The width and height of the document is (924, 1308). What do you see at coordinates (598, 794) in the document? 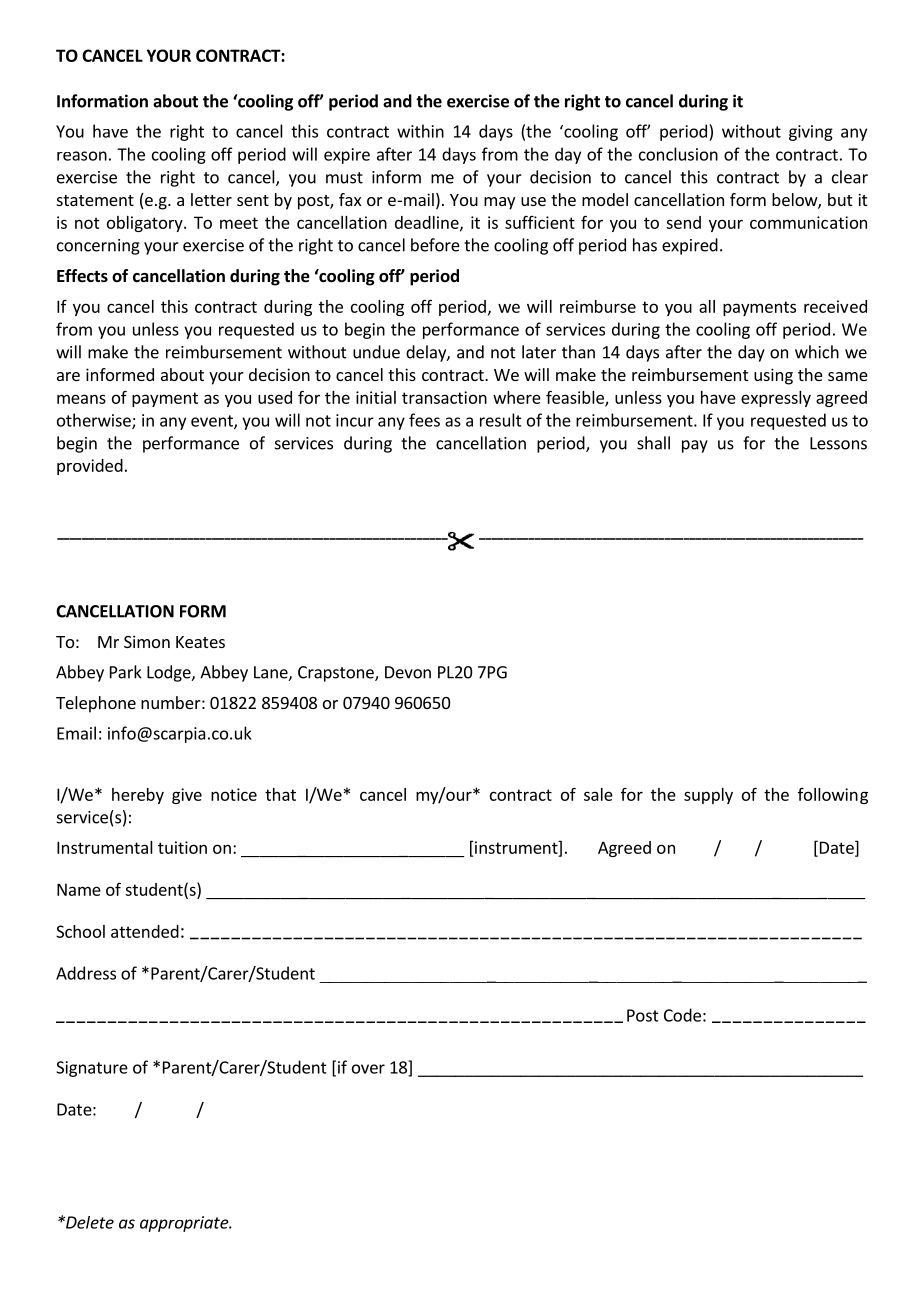
I see `sale` at bounding box center [598, 794].
